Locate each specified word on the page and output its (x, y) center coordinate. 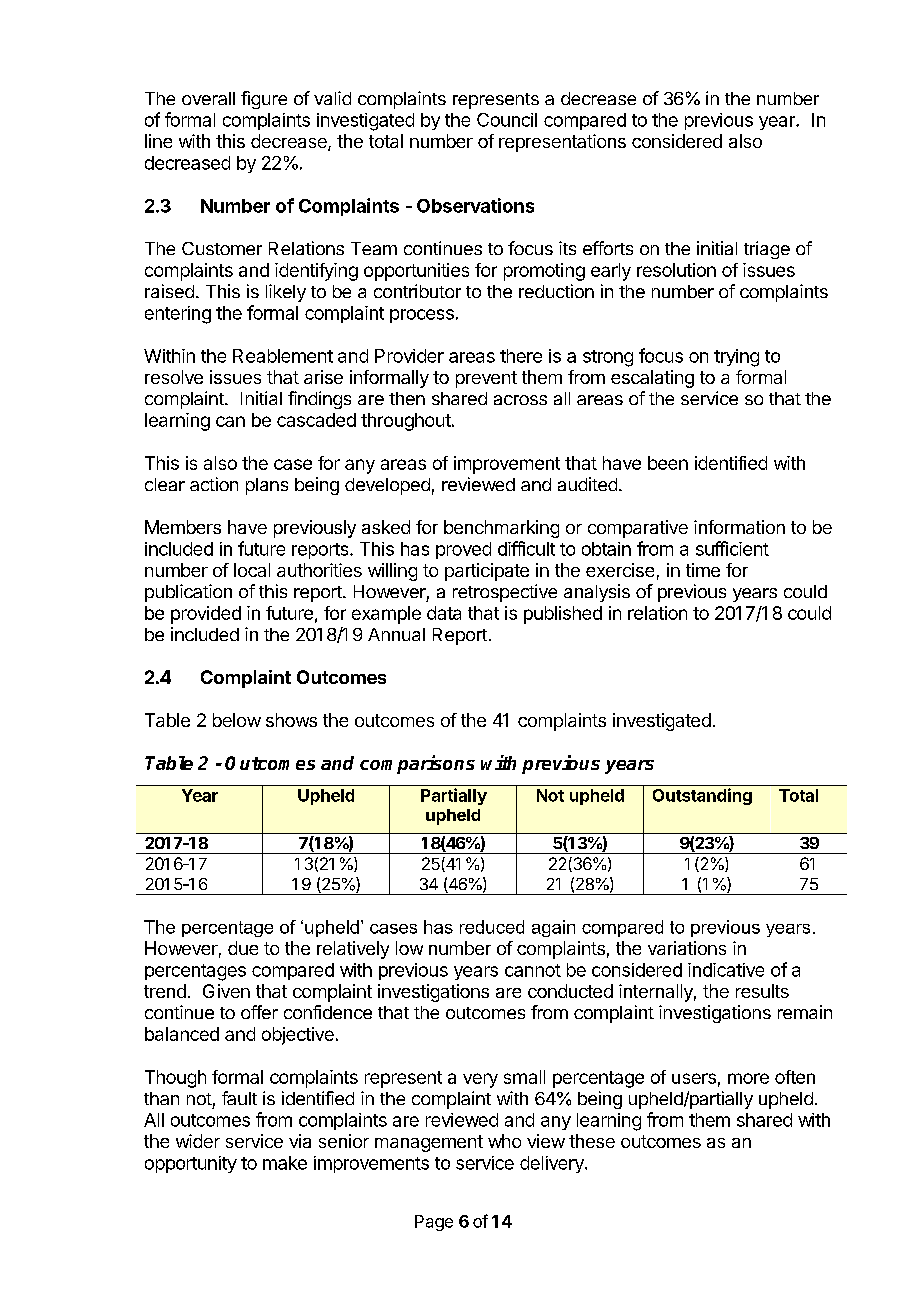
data (444, 613)
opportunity (191, 1164)
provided (206, 615)
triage (767, 250)
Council (507, 120)
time (703, 570)
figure (264, 100)
